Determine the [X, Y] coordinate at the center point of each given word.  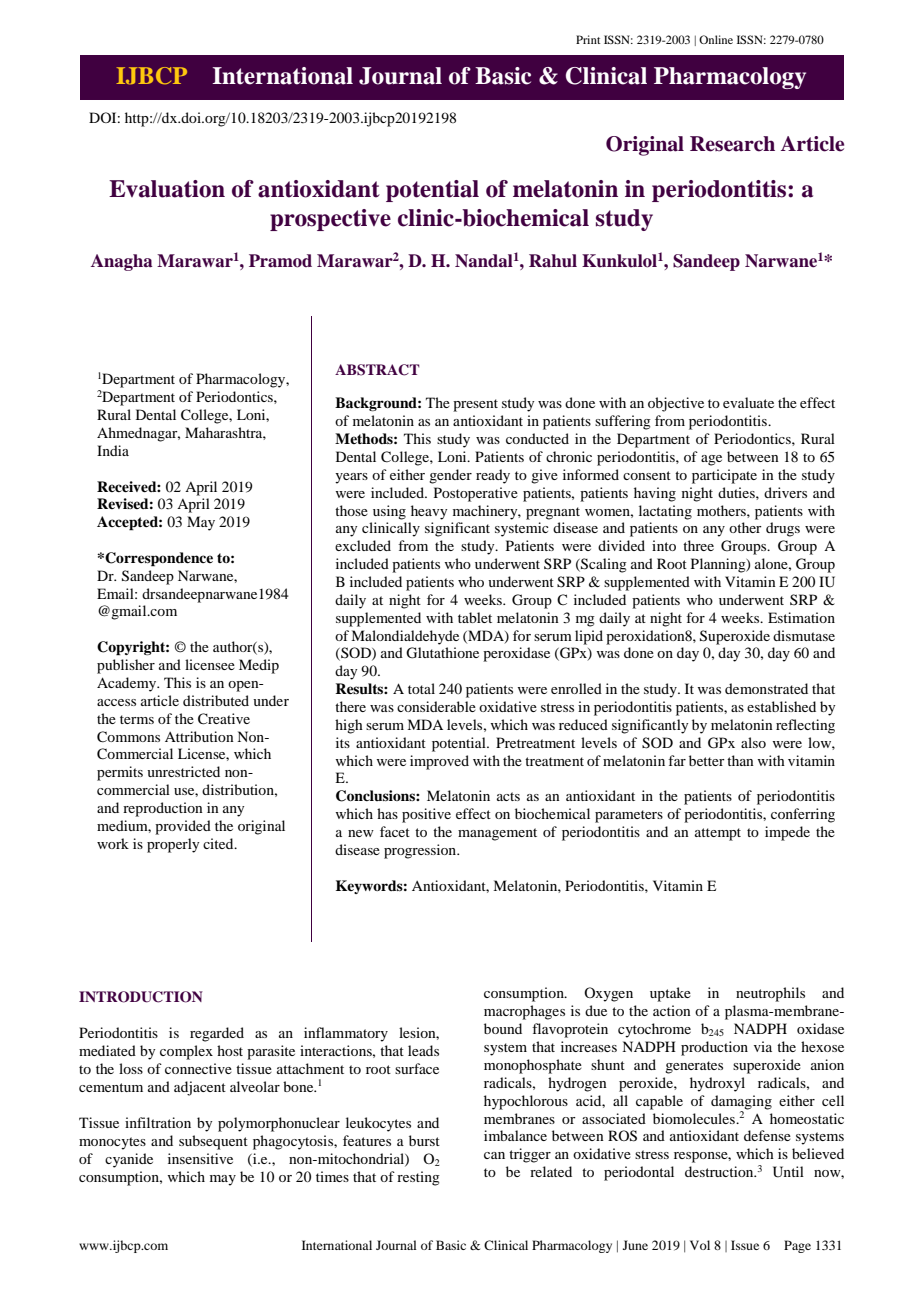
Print [588, 39]
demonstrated [766, 688]
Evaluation [167, 189]
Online [716, 39]
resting [418, 1178]
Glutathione [442, 653]
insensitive [200, 1158]
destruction [720, 1171]
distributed [216, 700]
